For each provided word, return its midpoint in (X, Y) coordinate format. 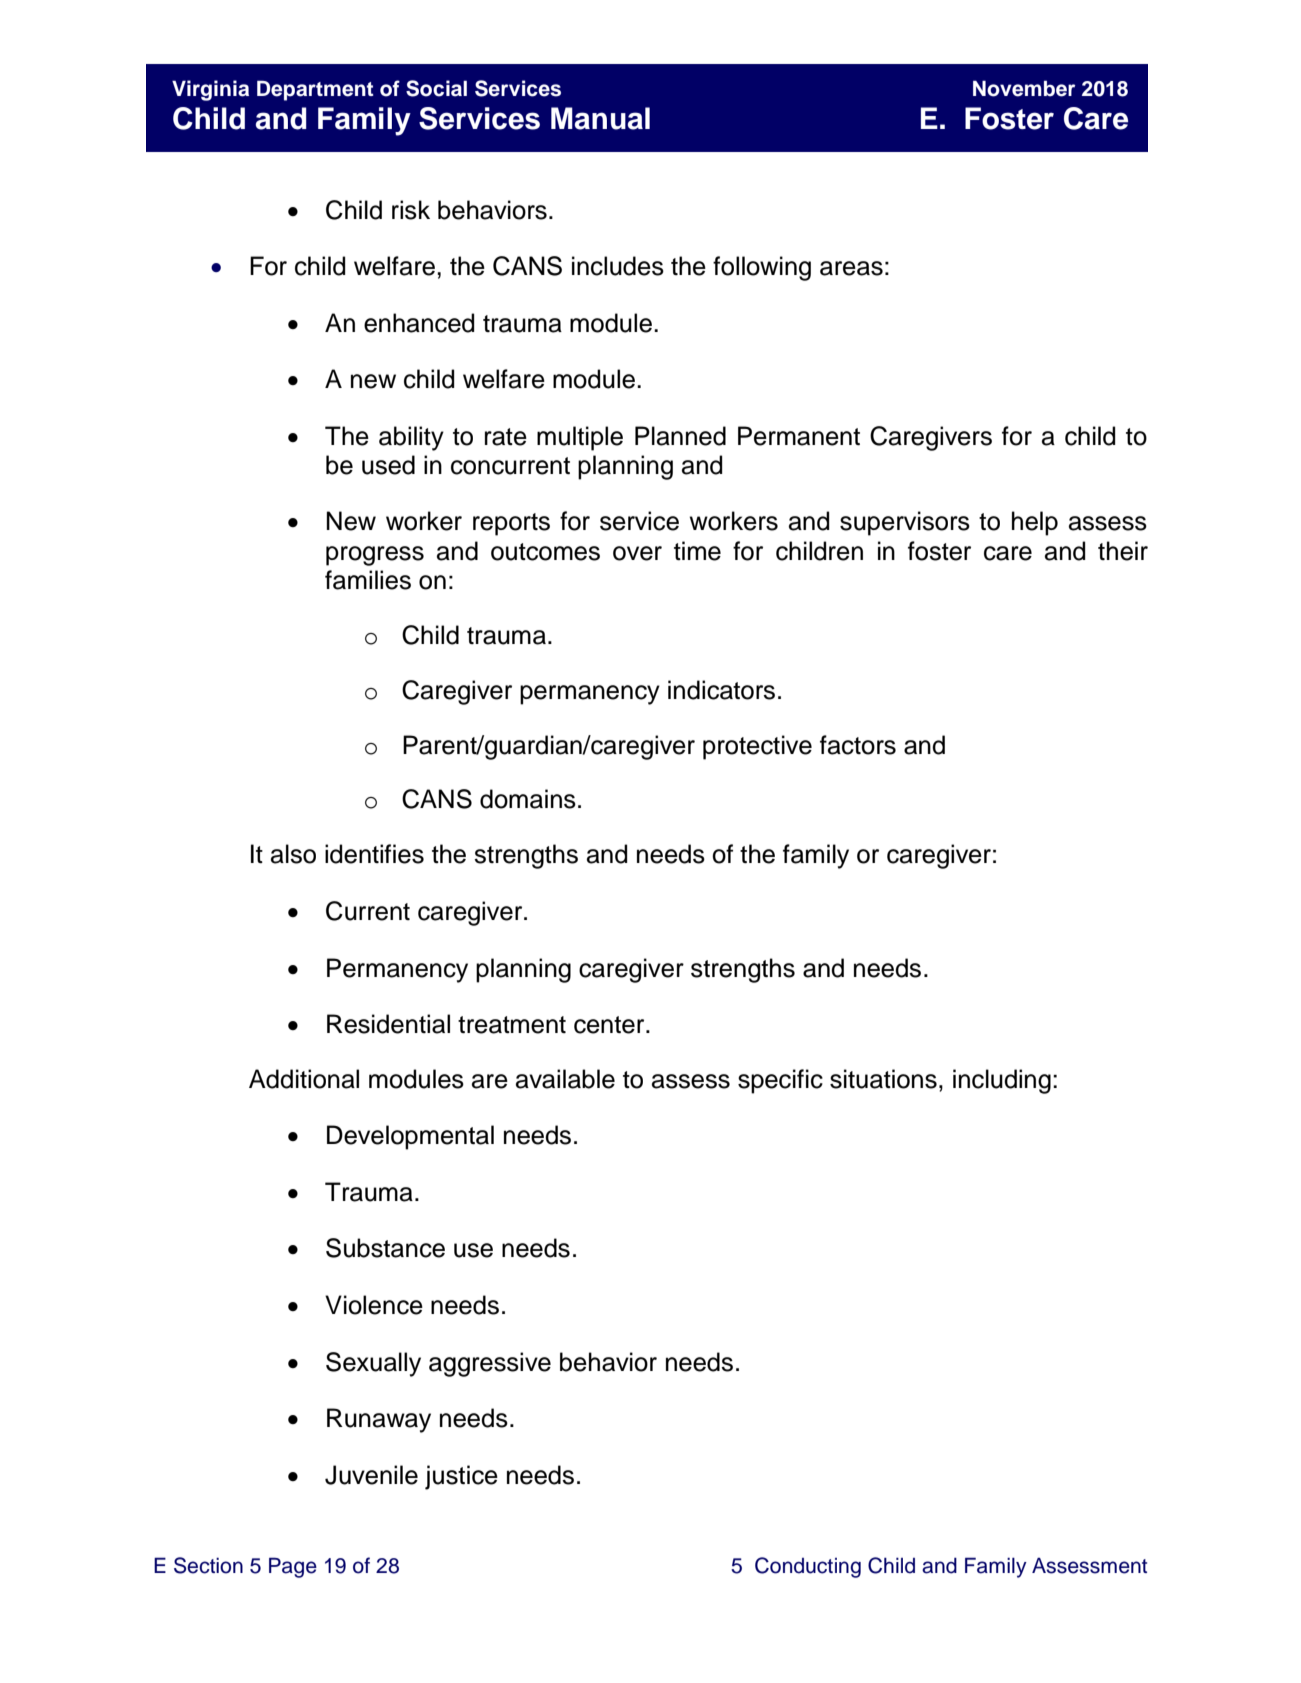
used (388, 465)
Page (293, 1567)
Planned (680, 436)
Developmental (410, 1137)
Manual (600, 118)
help (1035, 523)
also (293, 854)
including (1002, 1081)
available (565, 1079)
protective (757, 747)
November (1024, 88)
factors (858, 745)
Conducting (808, 1567)
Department (315, 90)
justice (461, 1477)
